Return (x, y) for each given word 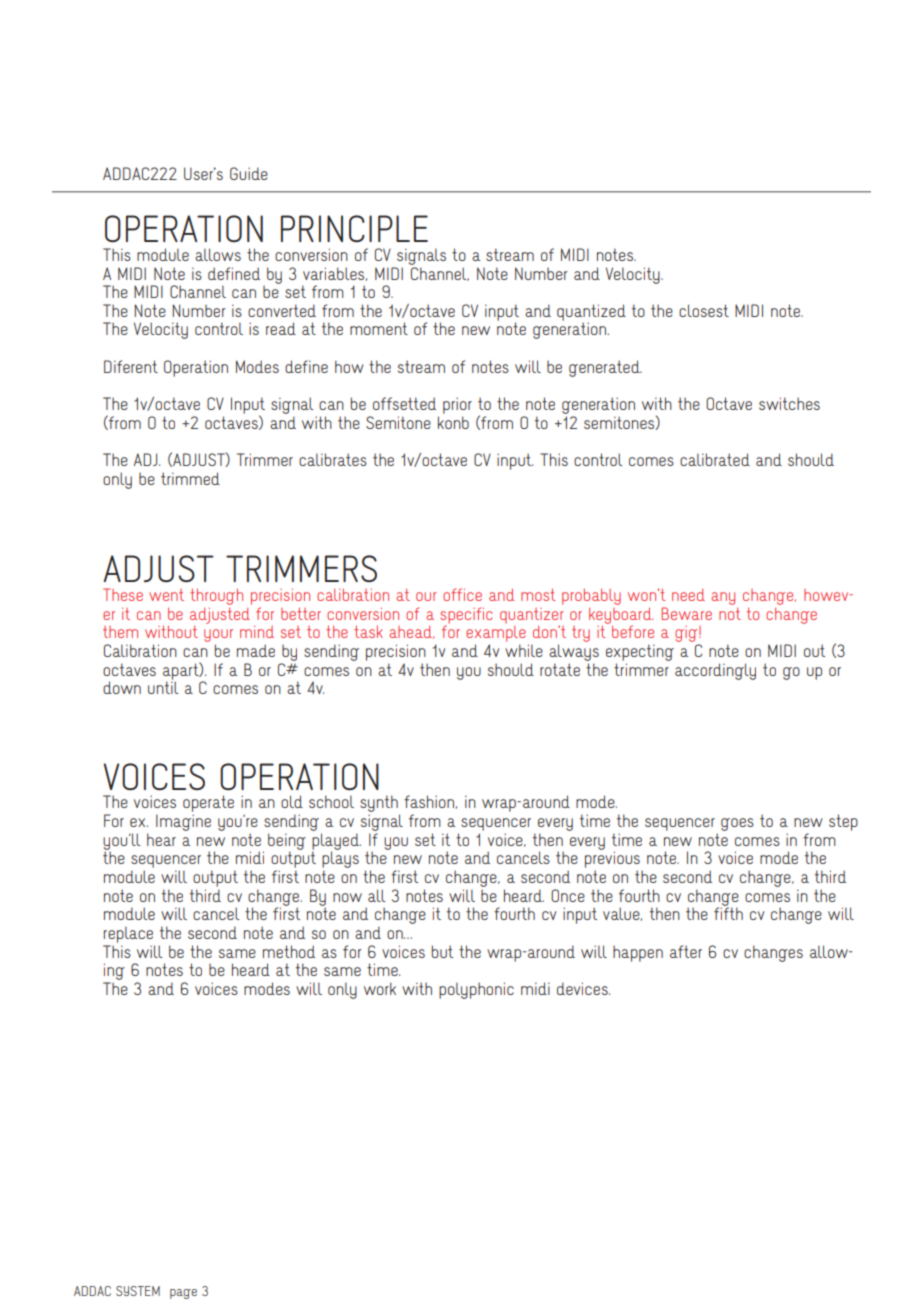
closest (704, 310)
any (723, 598)
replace (128, 934)
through (216, 597)
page (183, 1294)
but (442, 951)
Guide (249, 173)
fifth (728, 912)
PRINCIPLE (354, 228)
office (462, 594)
